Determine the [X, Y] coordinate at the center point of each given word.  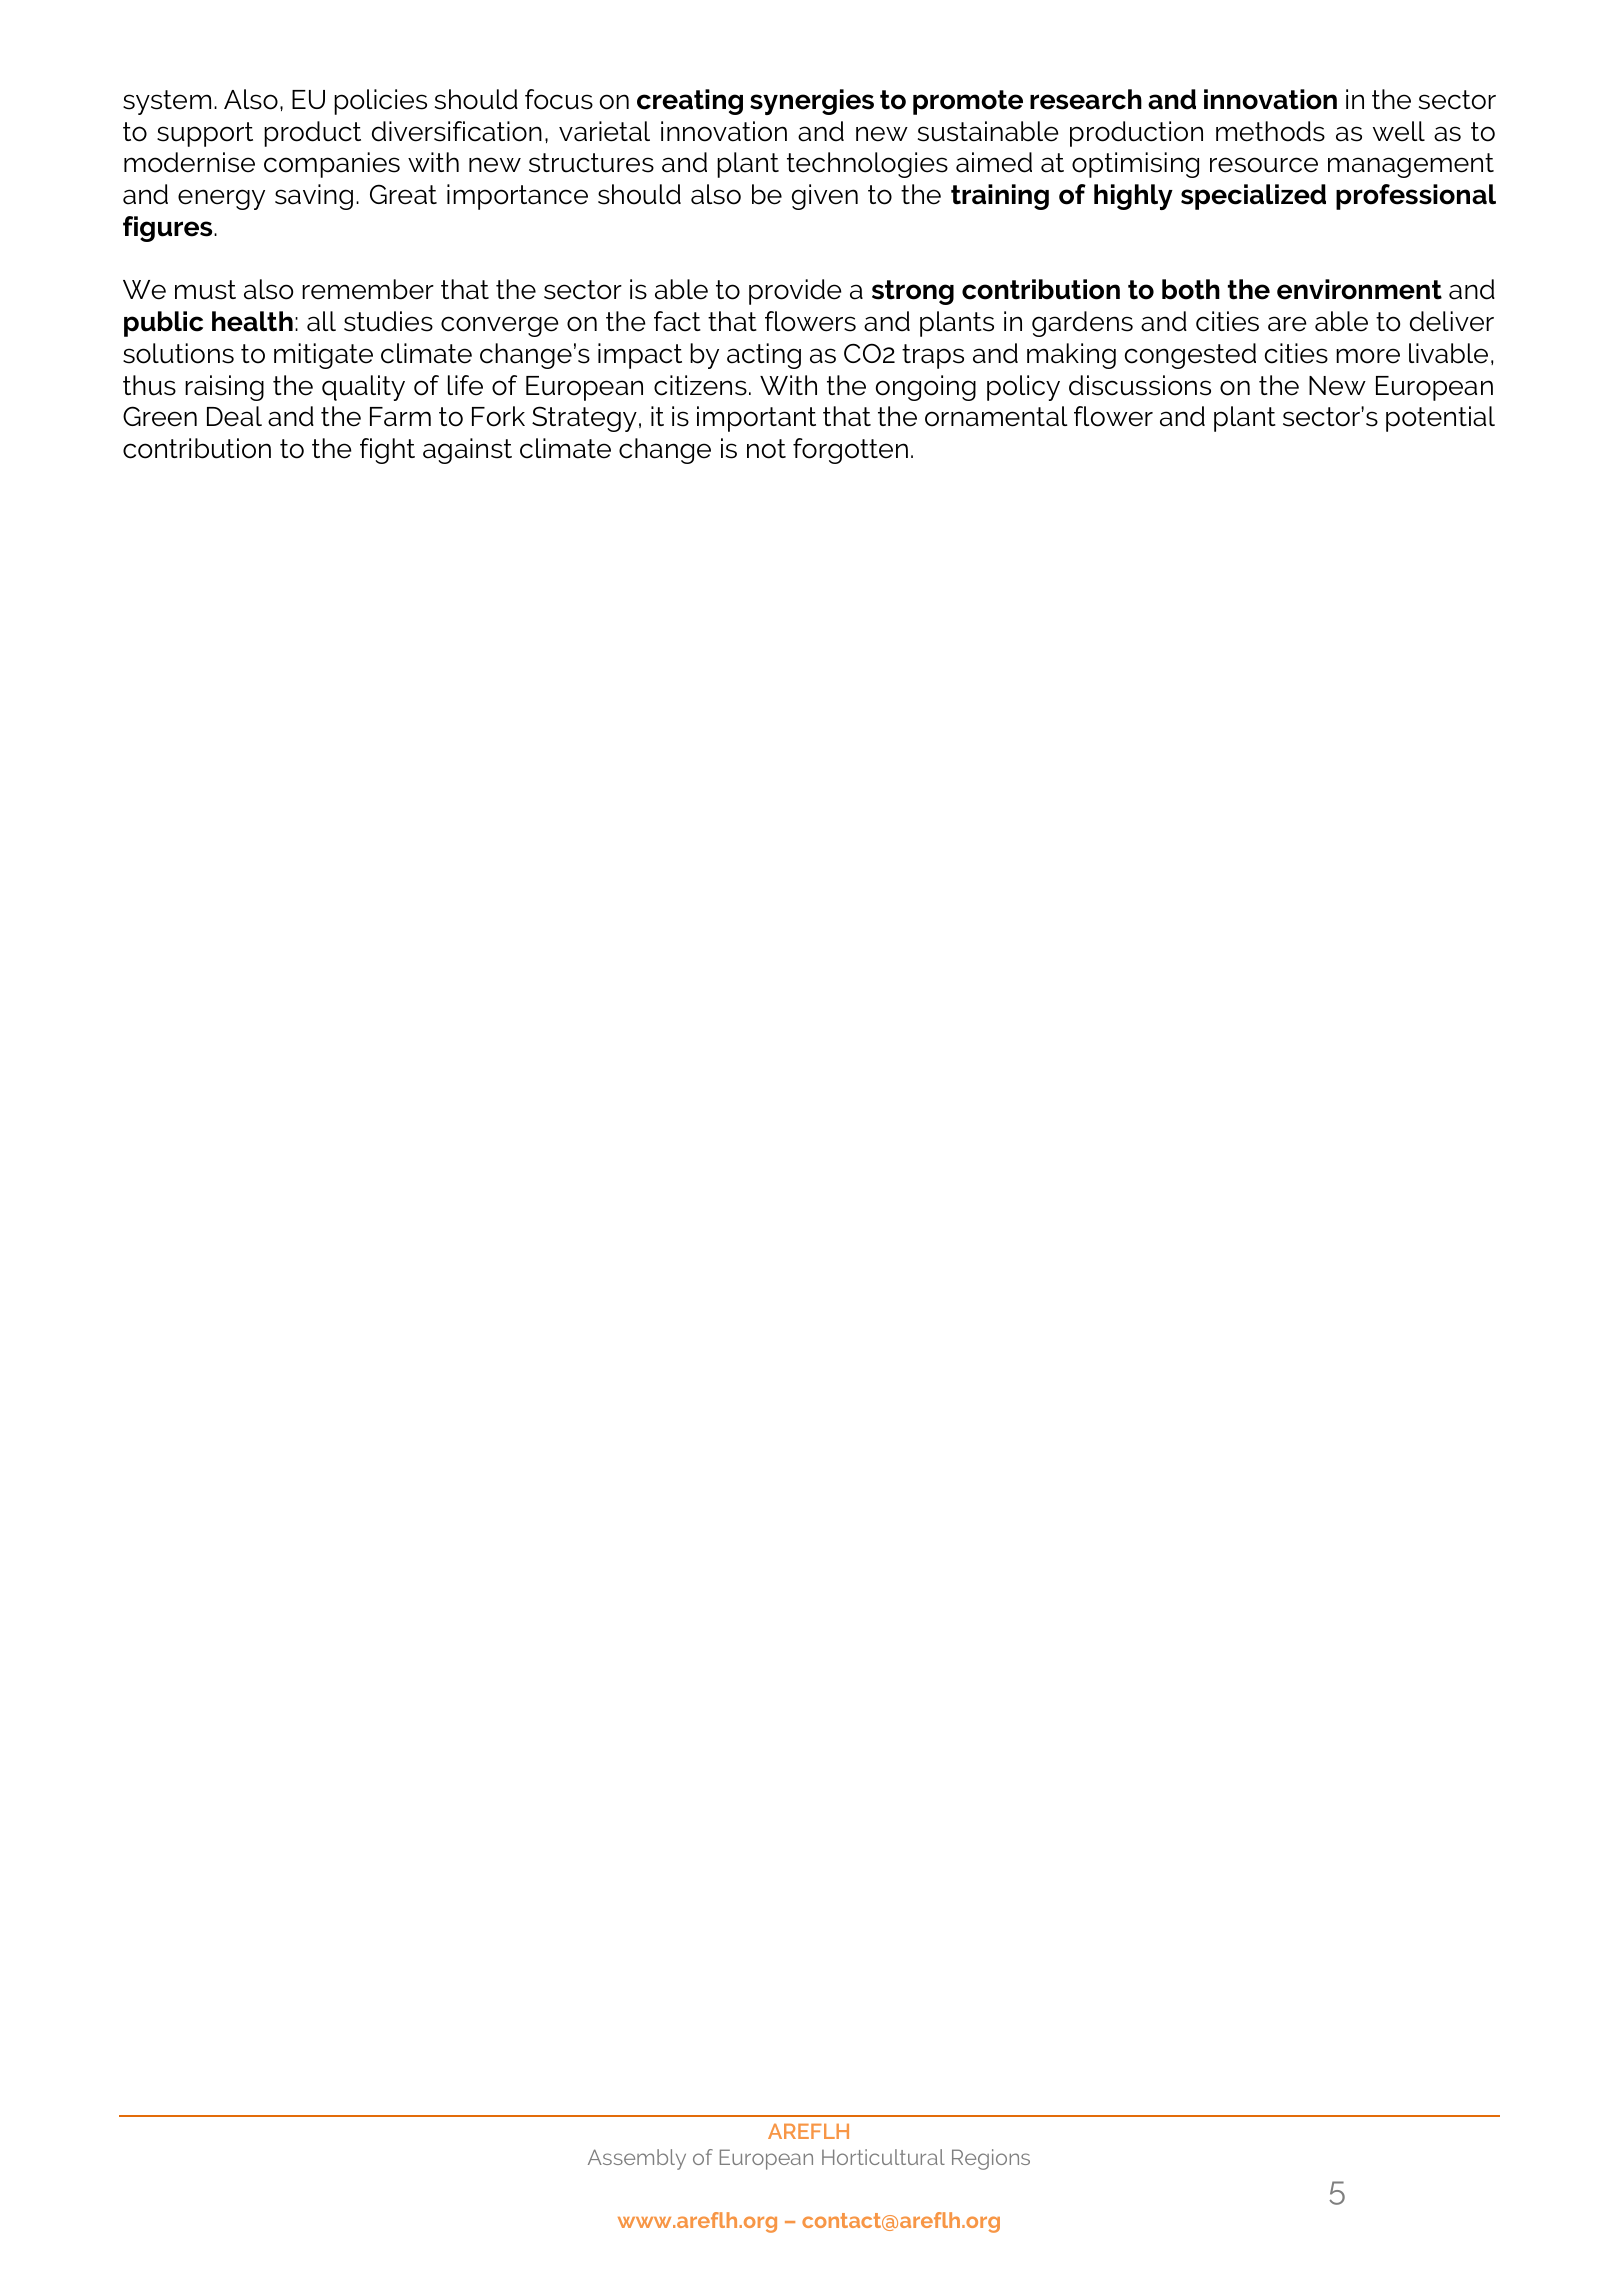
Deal [234, 416]
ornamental [996, 416]
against [467, 451]
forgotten [850, 451]
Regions [991, 2159]
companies [332, 165]
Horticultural [883, 2157]
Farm [400, 417]
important [756, 419]
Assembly [637, 2159]
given [825, 197]
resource [1264, 165]
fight [387, 451]
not [766, 449]
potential [1440, 419]
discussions [1140, 385]
